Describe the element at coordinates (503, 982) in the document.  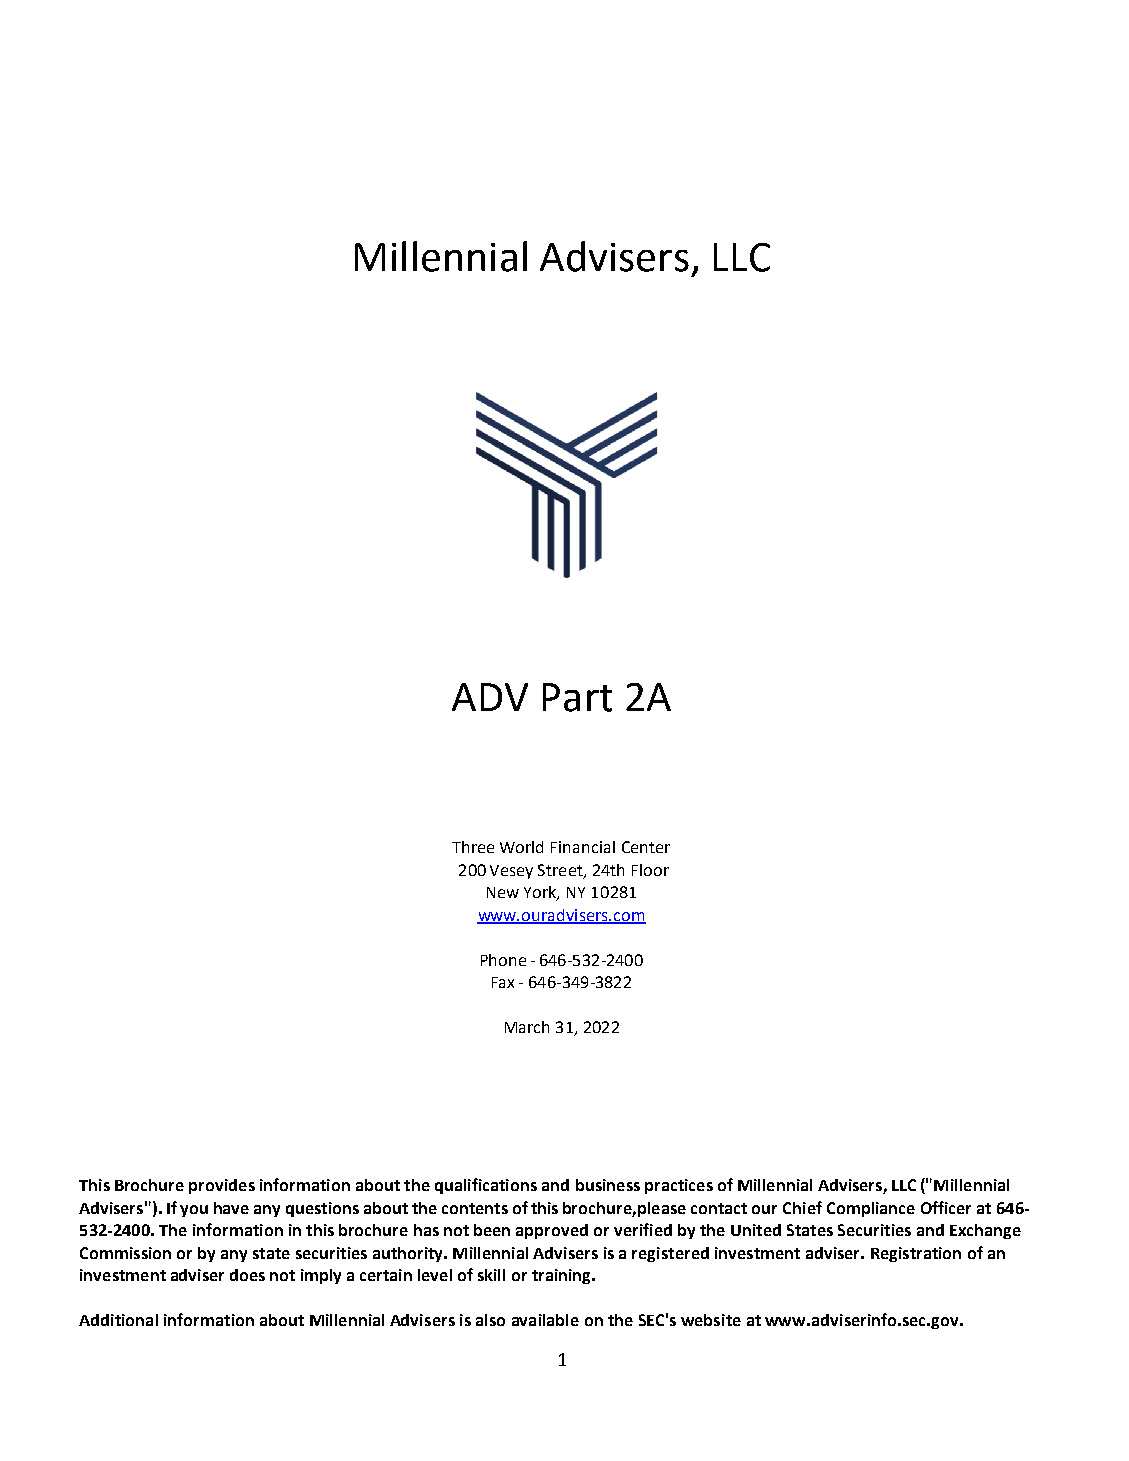
I see `Fax` at that location.
